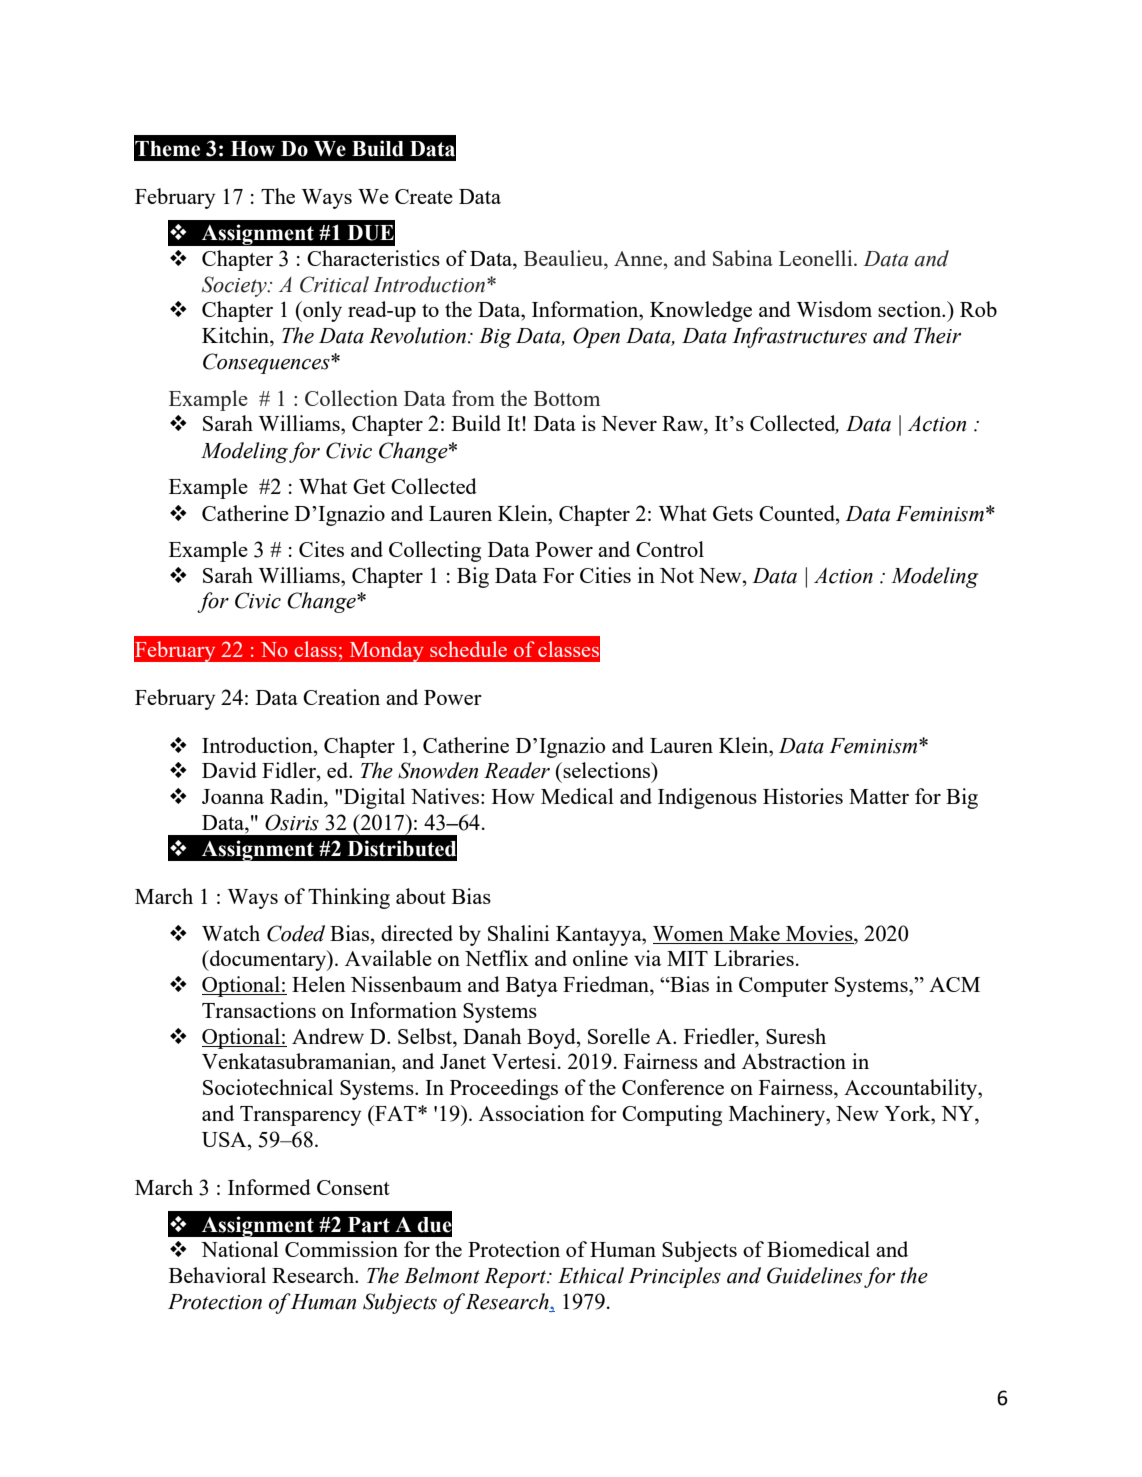 Image resolution: width=1142 pixels, height=1477 pixels. I want to click on Cites, so click(321, 549).
